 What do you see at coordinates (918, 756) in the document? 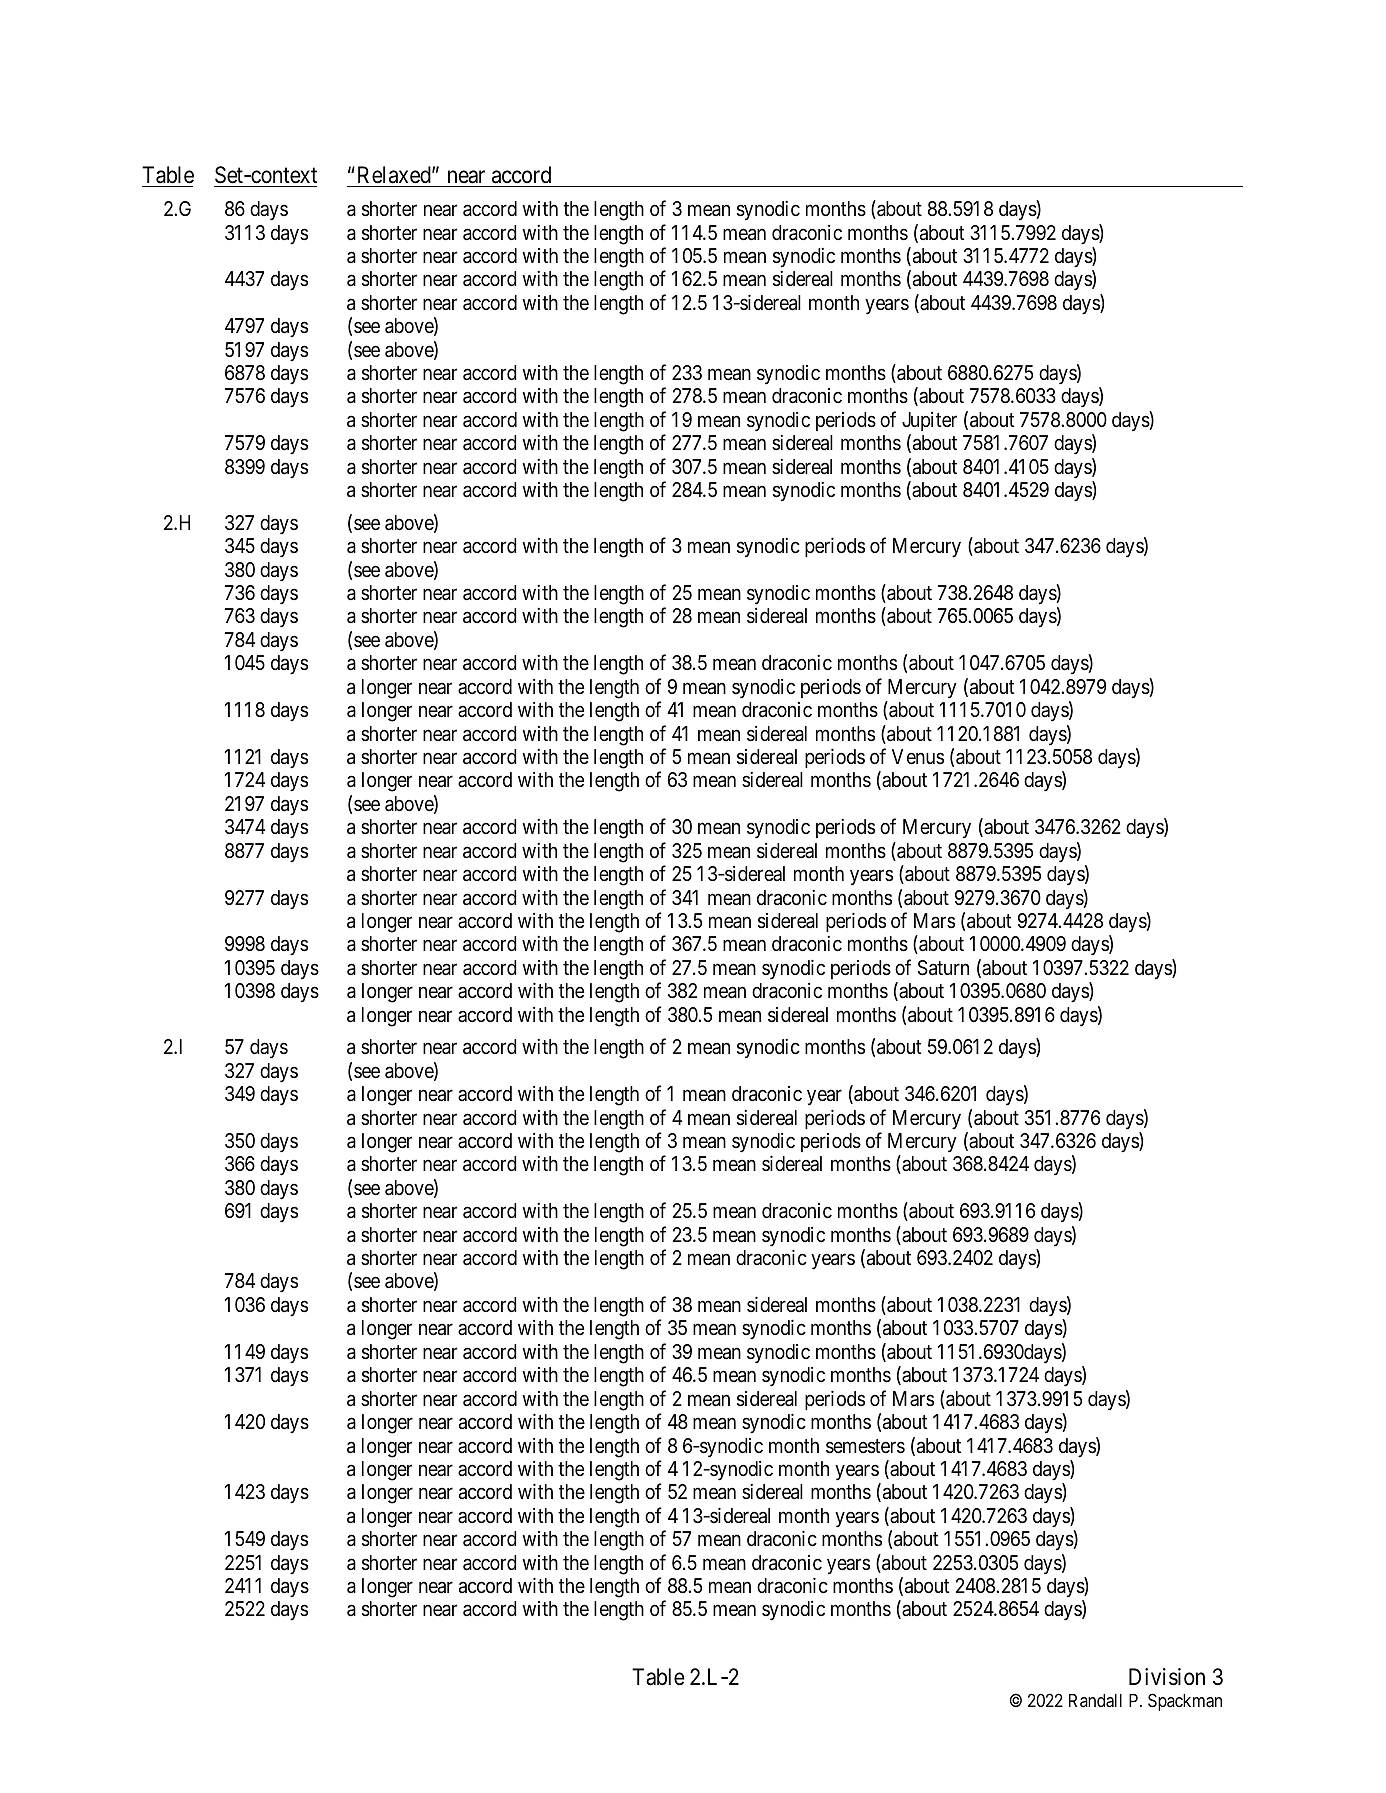
I see `Venus` at bounding box center [918, 756].
